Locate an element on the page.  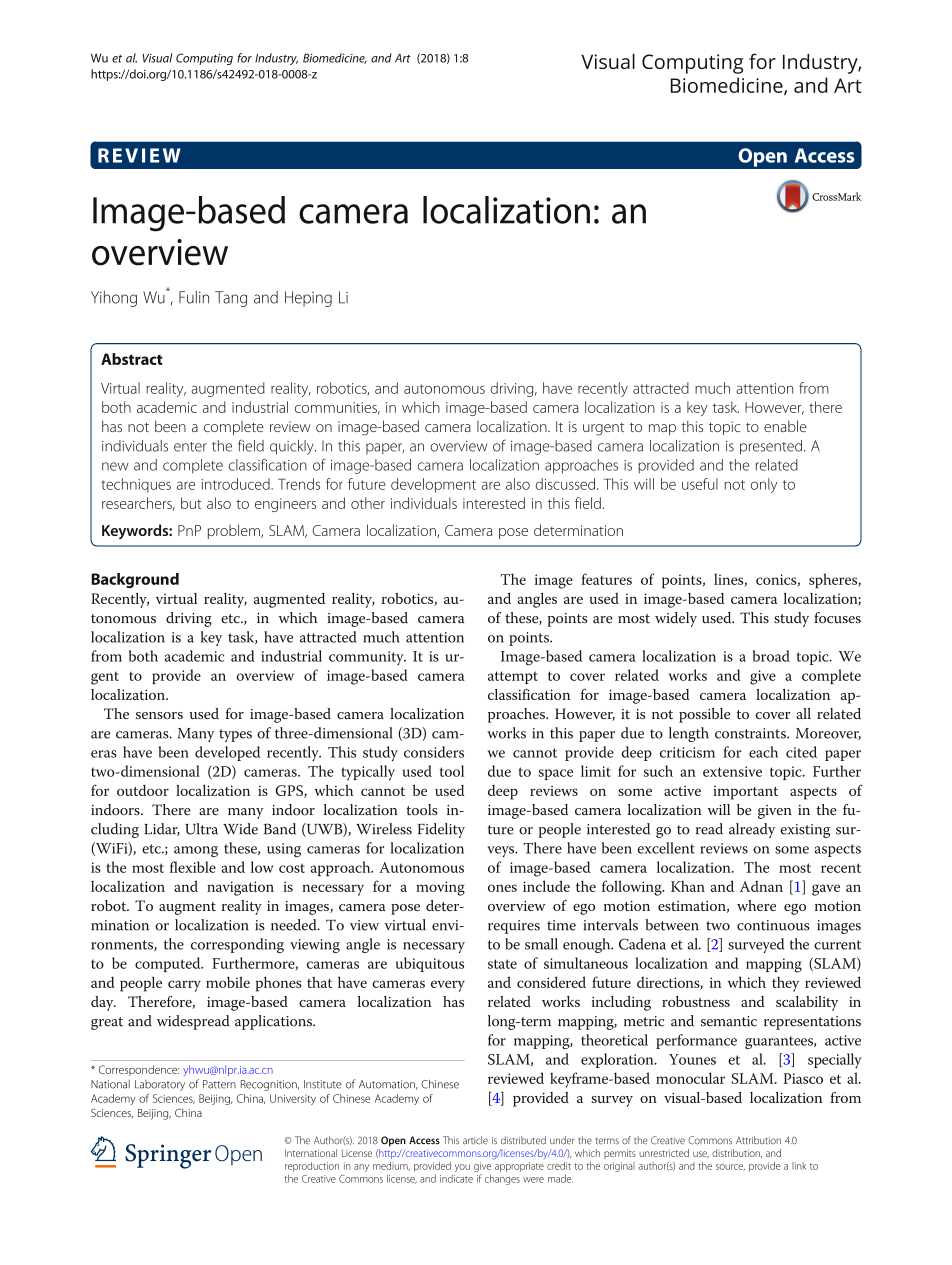
enable is located at coordinates (785, 426).
